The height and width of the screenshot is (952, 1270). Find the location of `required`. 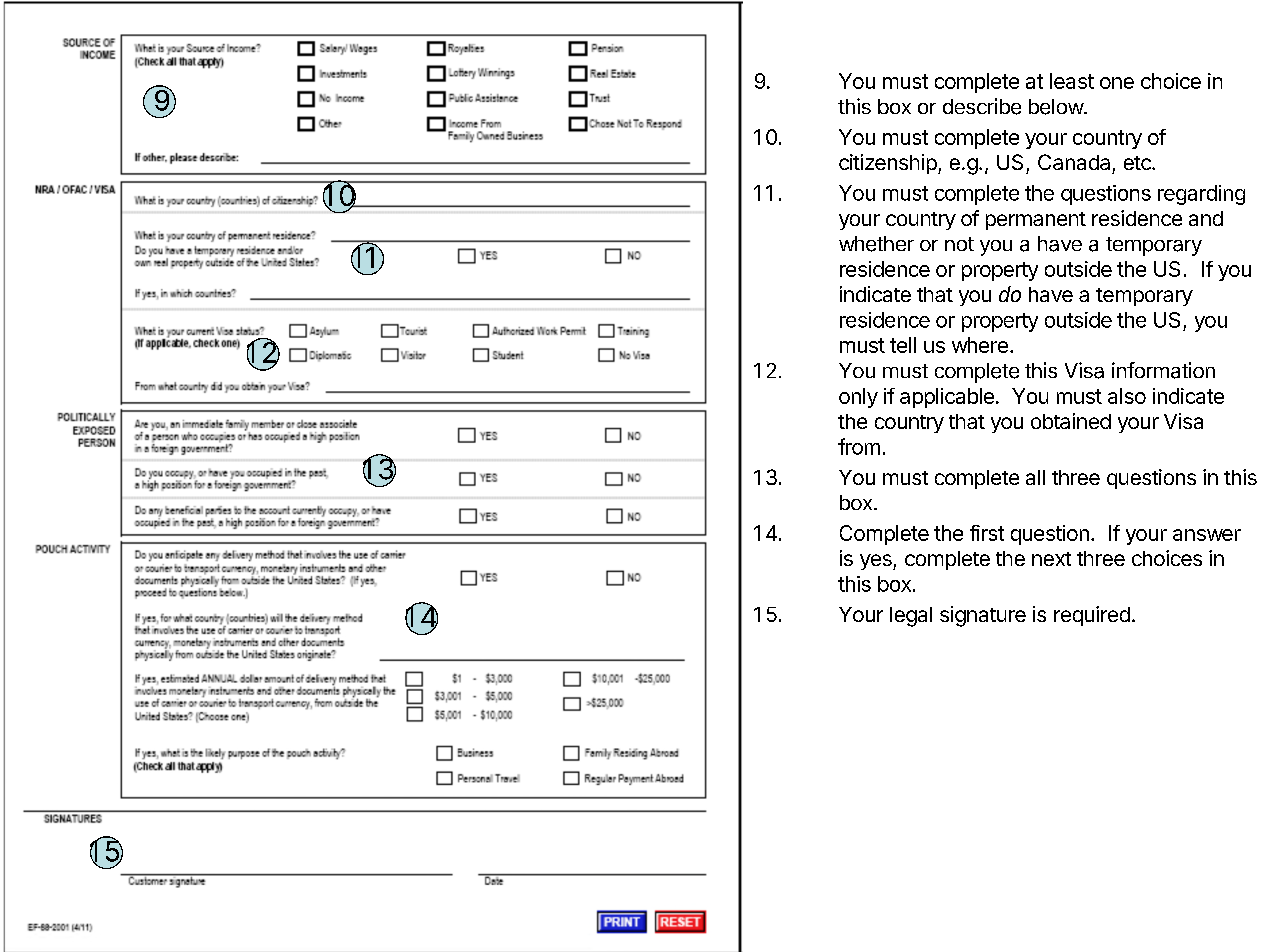

required is located at coordinates (1092, 616).
